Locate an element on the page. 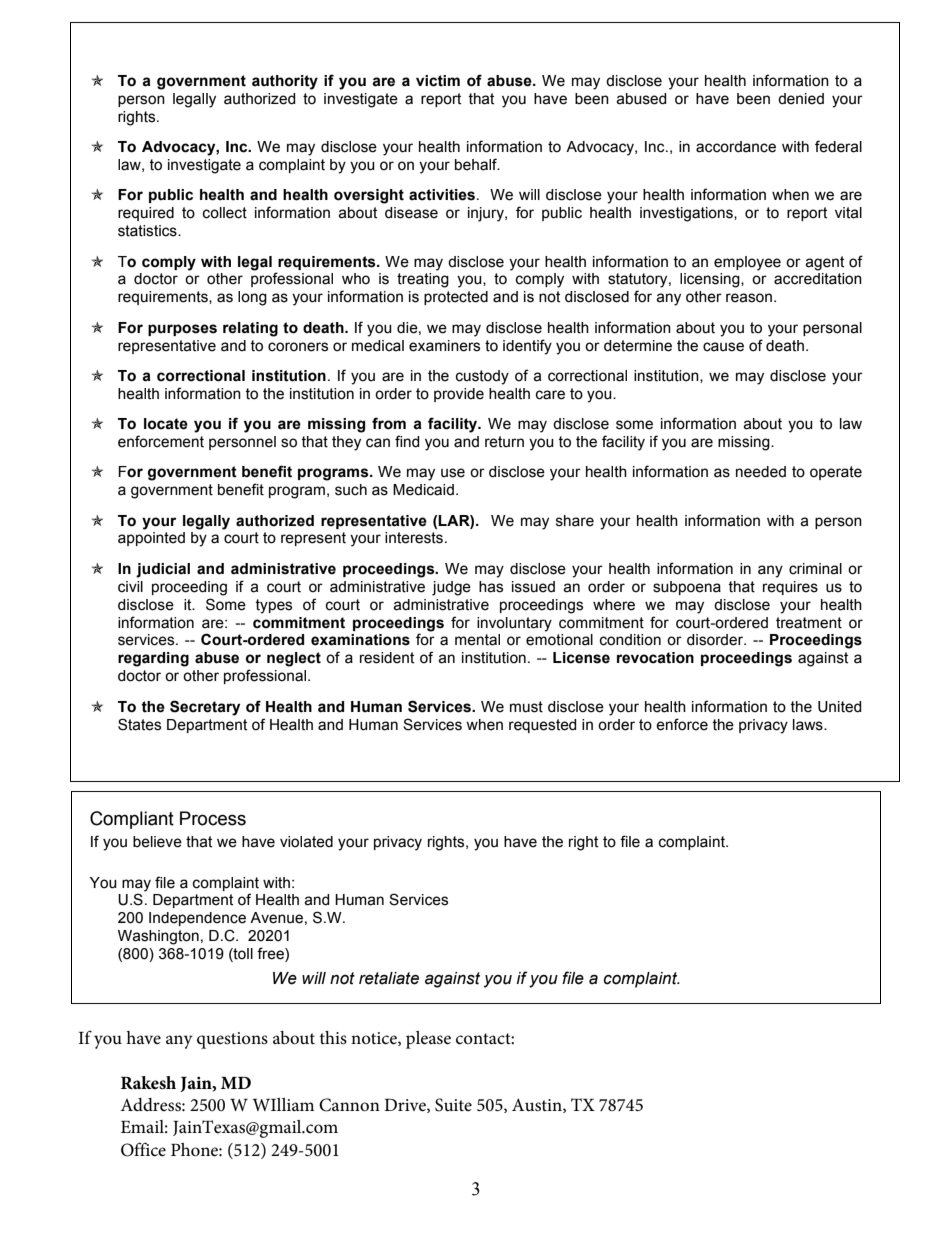 The image size is (952, 1233). Process is located at coordinates (213, 818).
